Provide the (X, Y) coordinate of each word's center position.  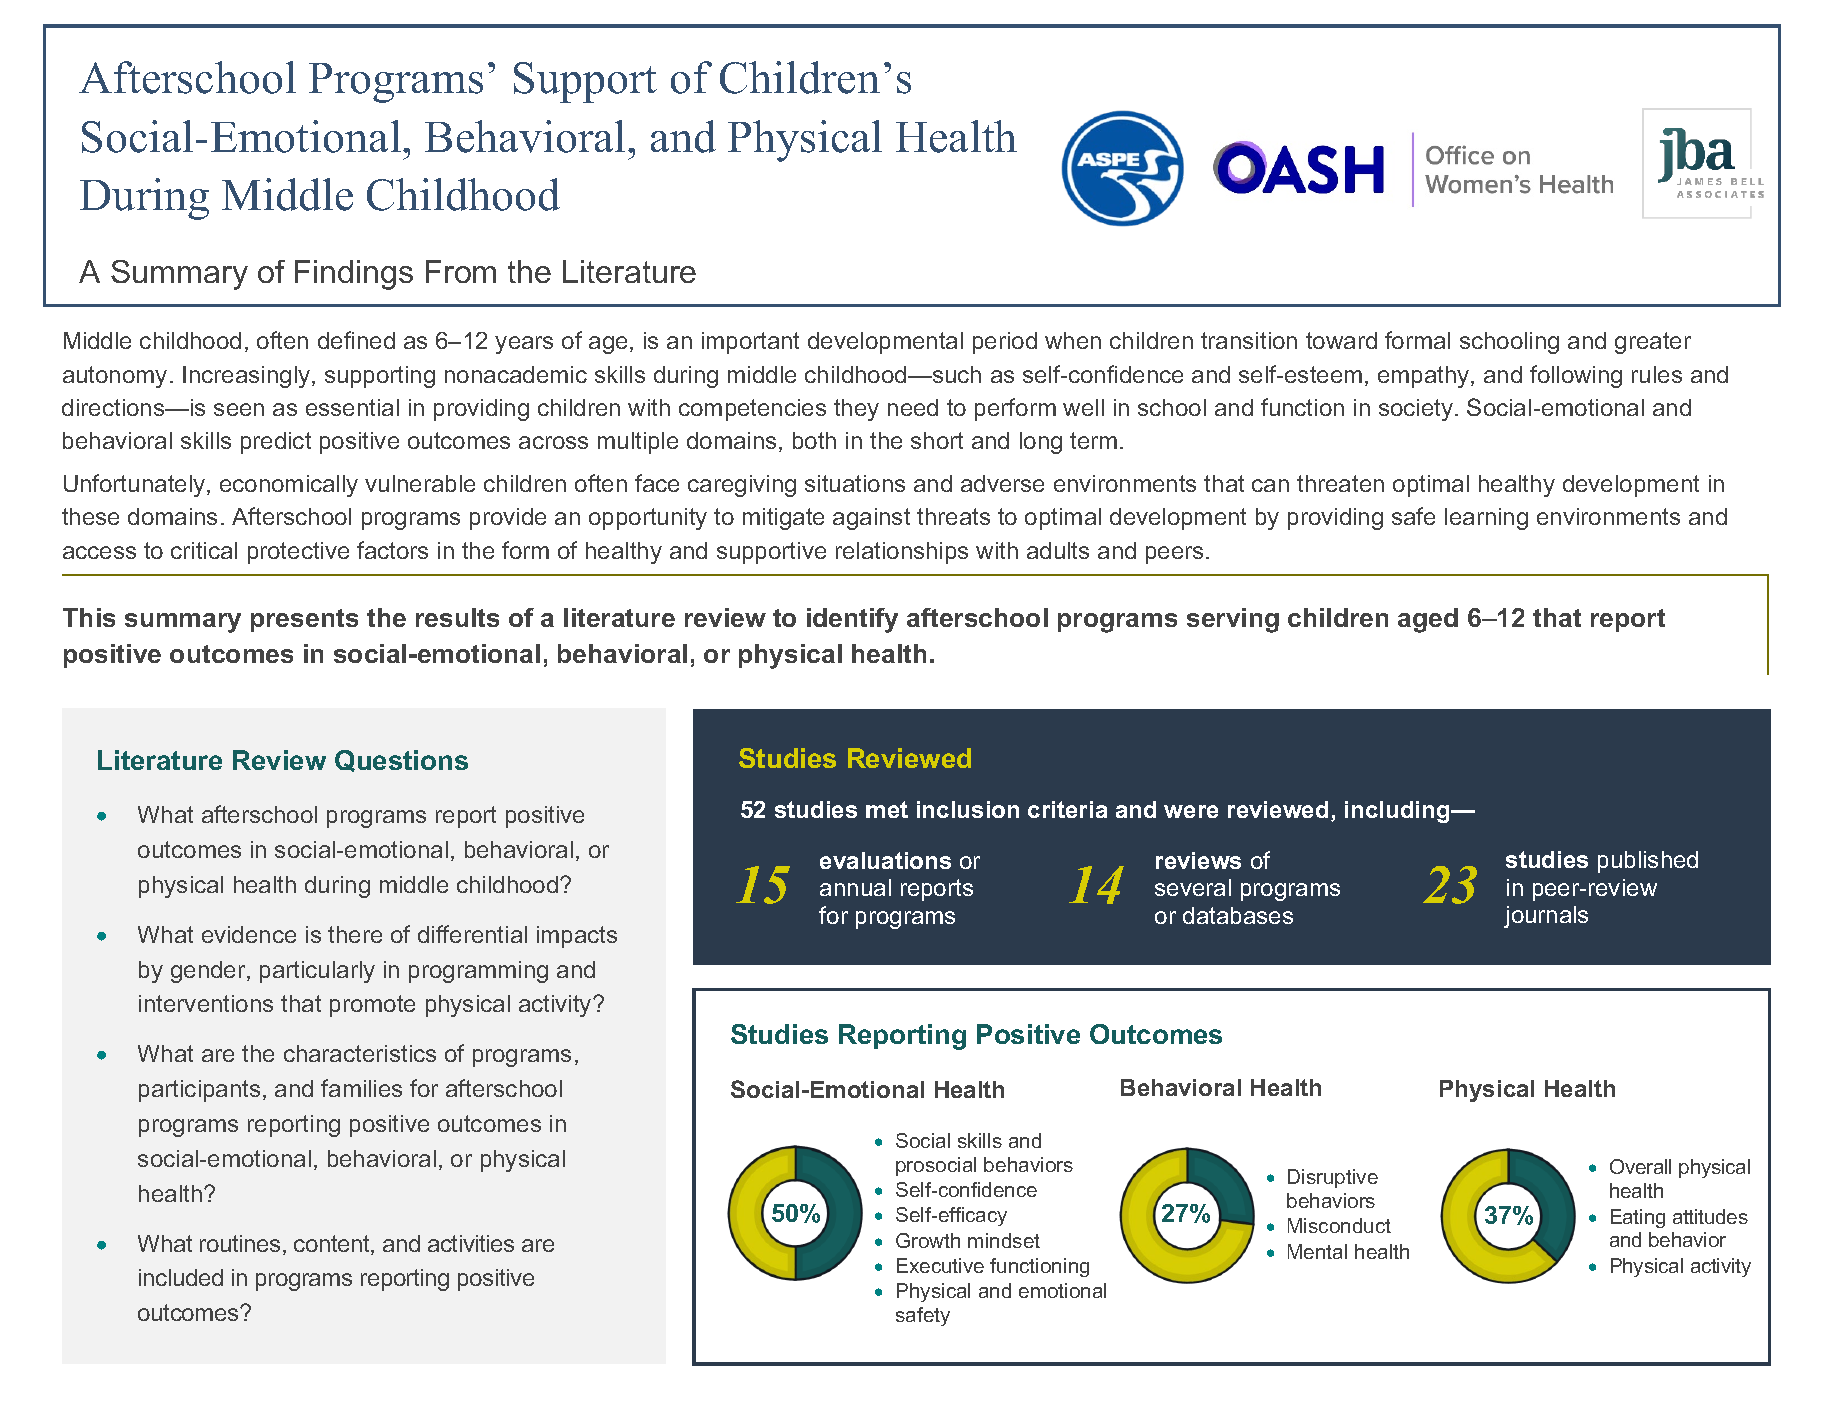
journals (1546, 917)
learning (1486, 519)
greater (1653, 343)
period (1005, 343)
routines (240, 1243)
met (887, 809)
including (1398, 812)
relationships (902, 553)
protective (298, 553)
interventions (206, 1003)
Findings (354, 275)
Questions (401, 761)
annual (855, 887)
